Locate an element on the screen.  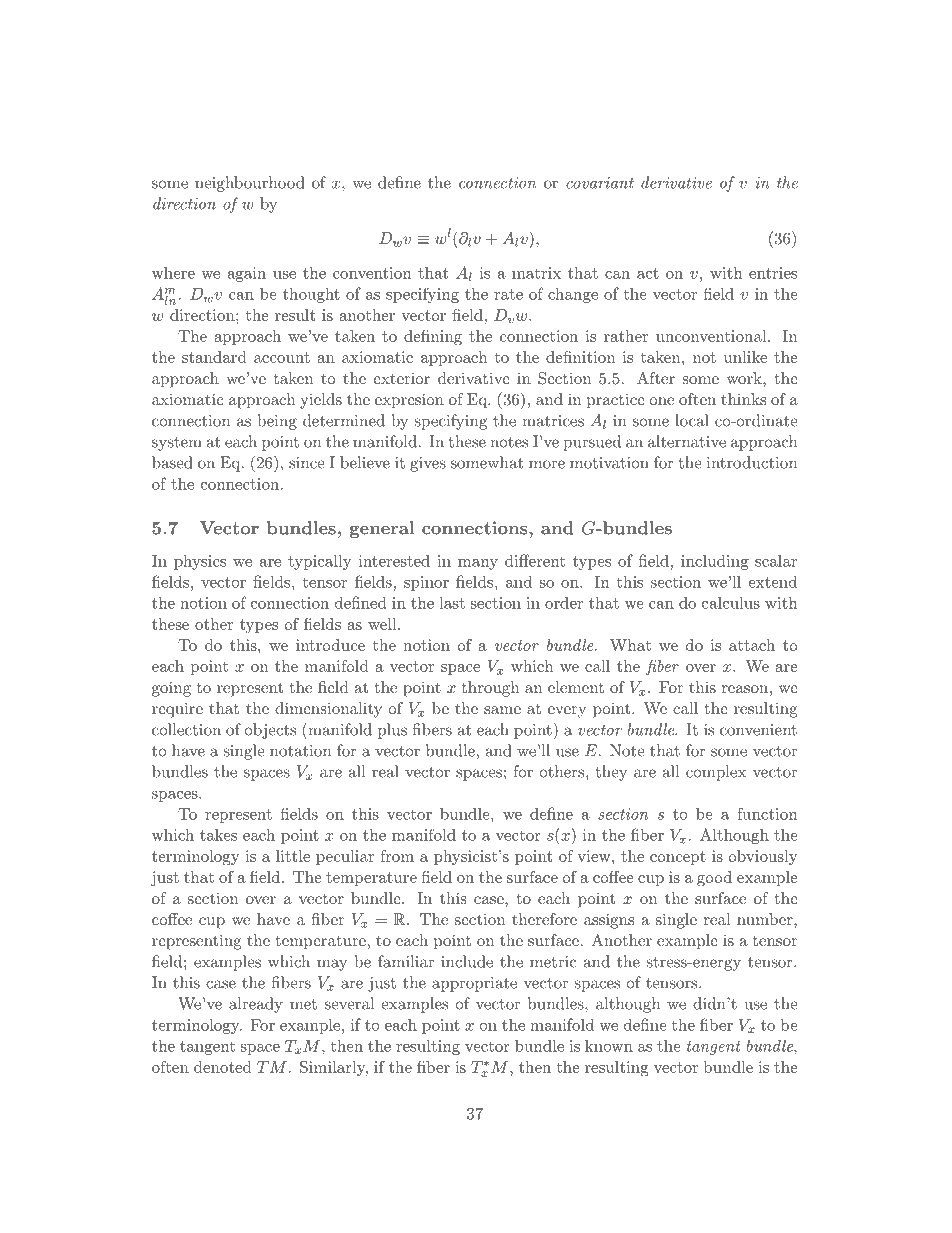
matrix is located at coordinates (536, 273).
